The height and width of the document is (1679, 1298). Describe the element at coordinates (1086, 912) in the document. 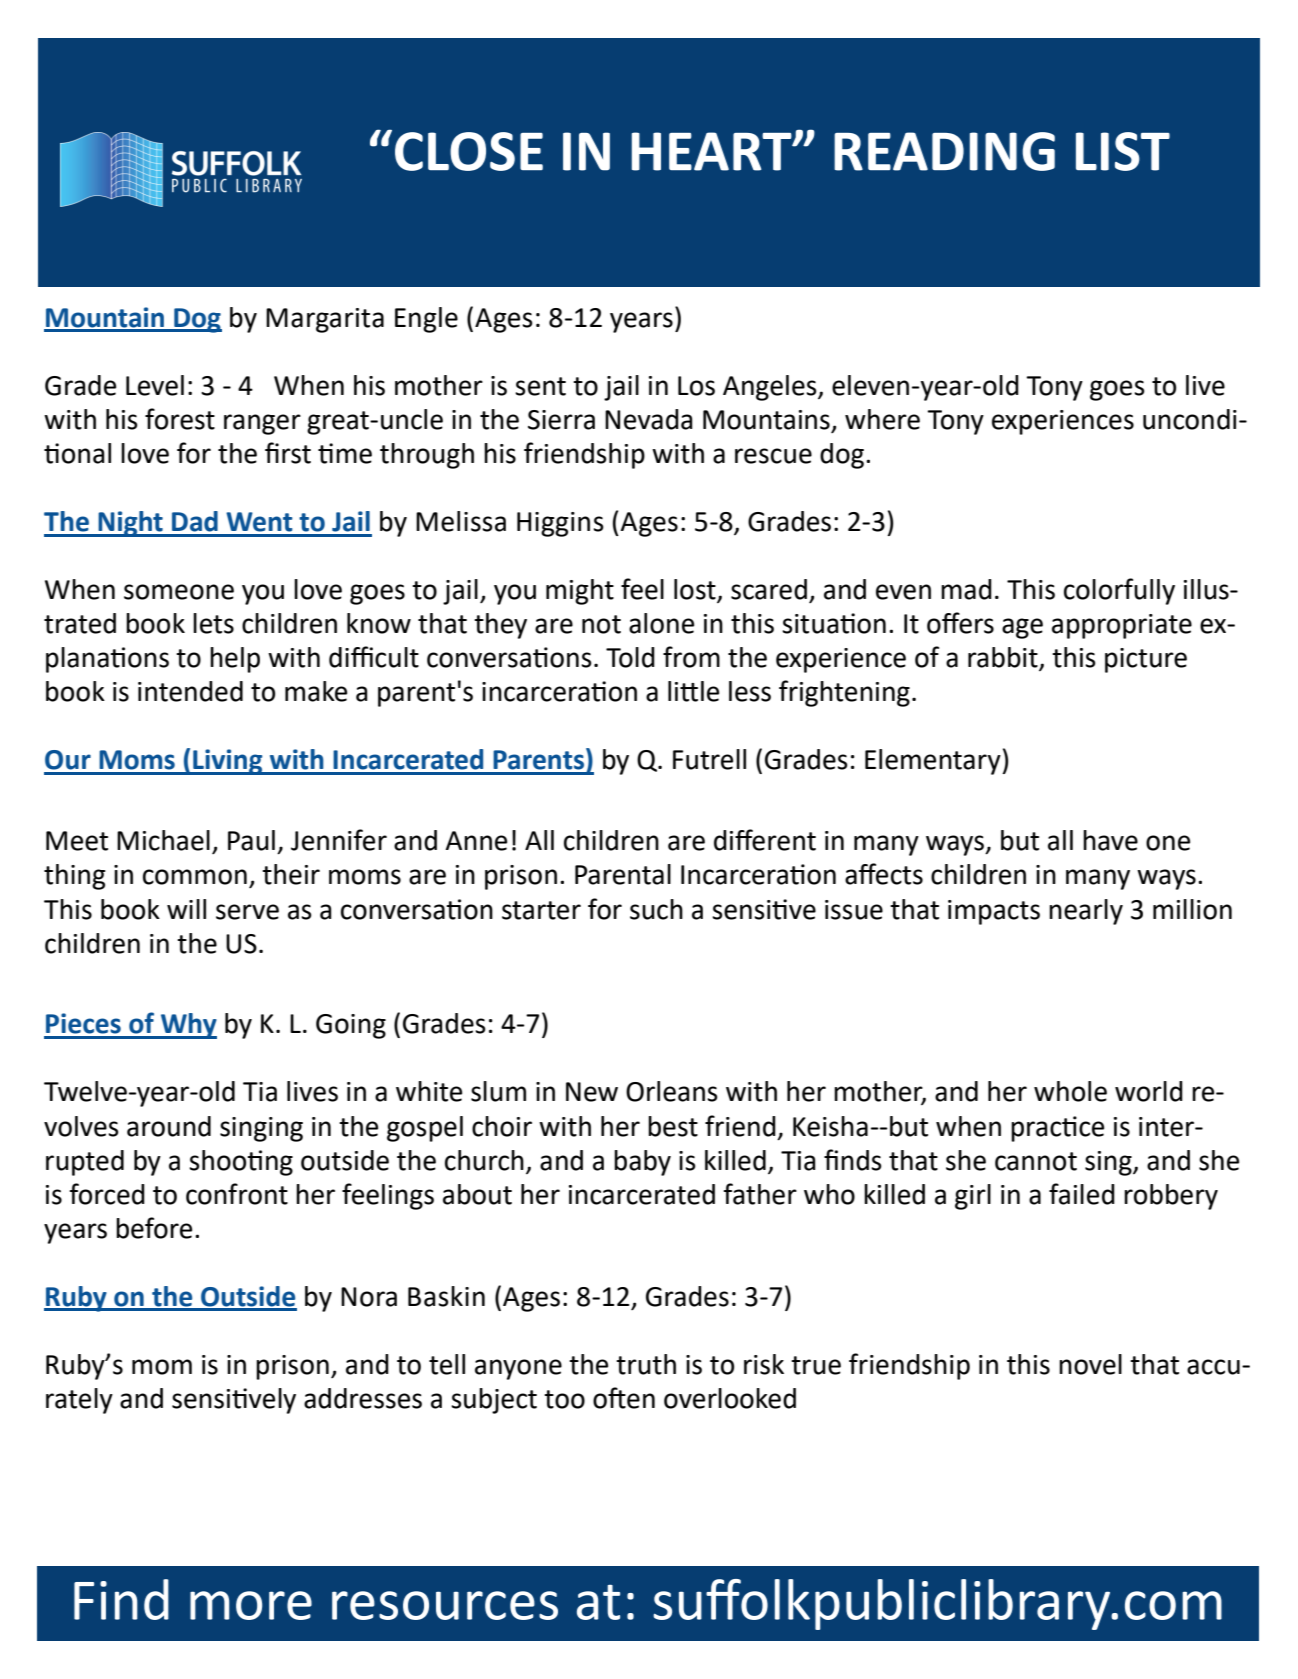

I see `nearly` at that location.
